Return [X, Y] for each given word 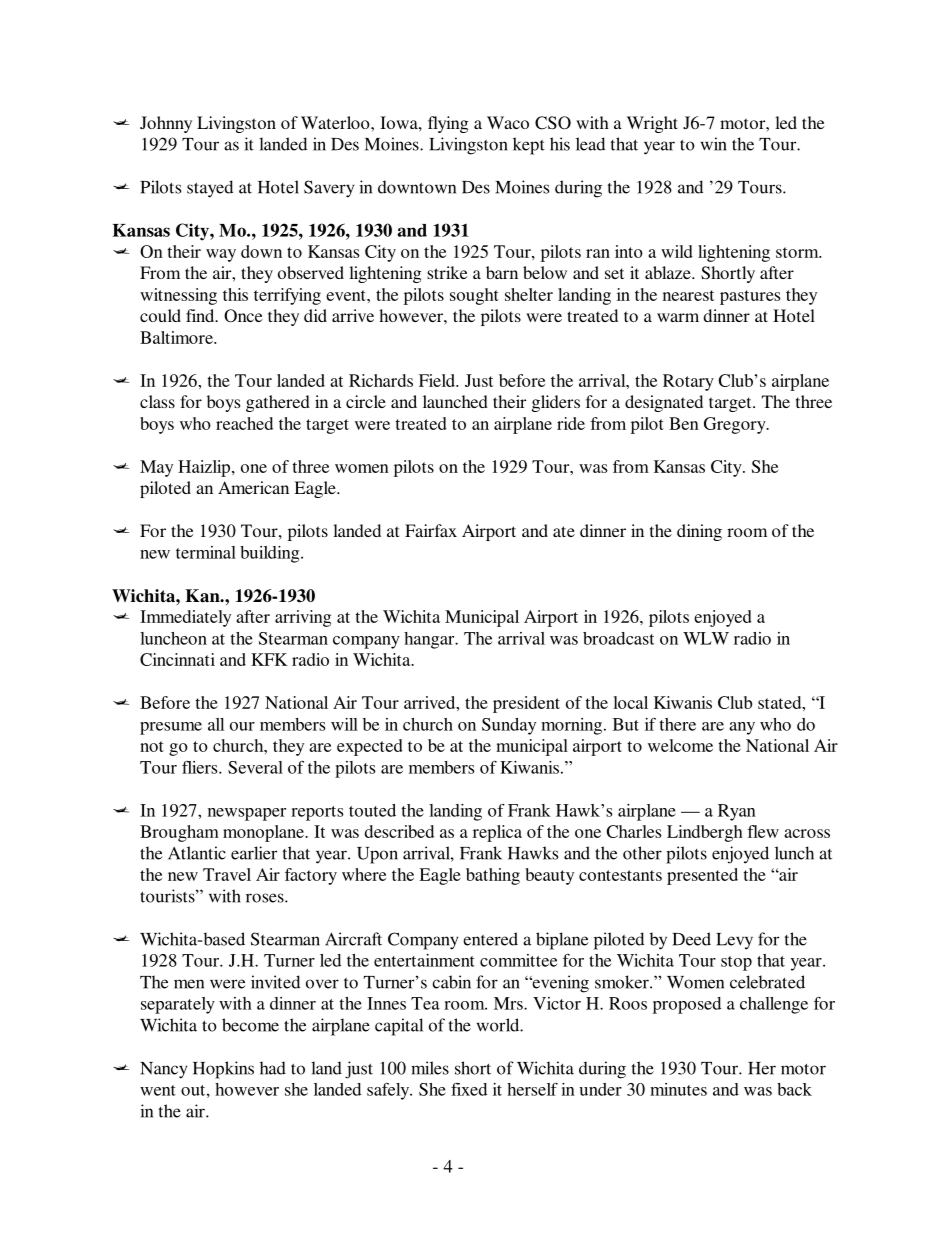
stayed [210, 189]
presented [702, 876]
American [253, 487]
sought [474, 296]
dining [699, 532]
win [714, 144]
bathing [493, 876]
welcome [680, 745]
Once [243, 316]
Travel [227, 874]
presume [171, 728]
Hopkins [223, 1070]
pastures [750, 297]
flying [448, 124]
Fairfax [431, 530]
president [526, 704]
